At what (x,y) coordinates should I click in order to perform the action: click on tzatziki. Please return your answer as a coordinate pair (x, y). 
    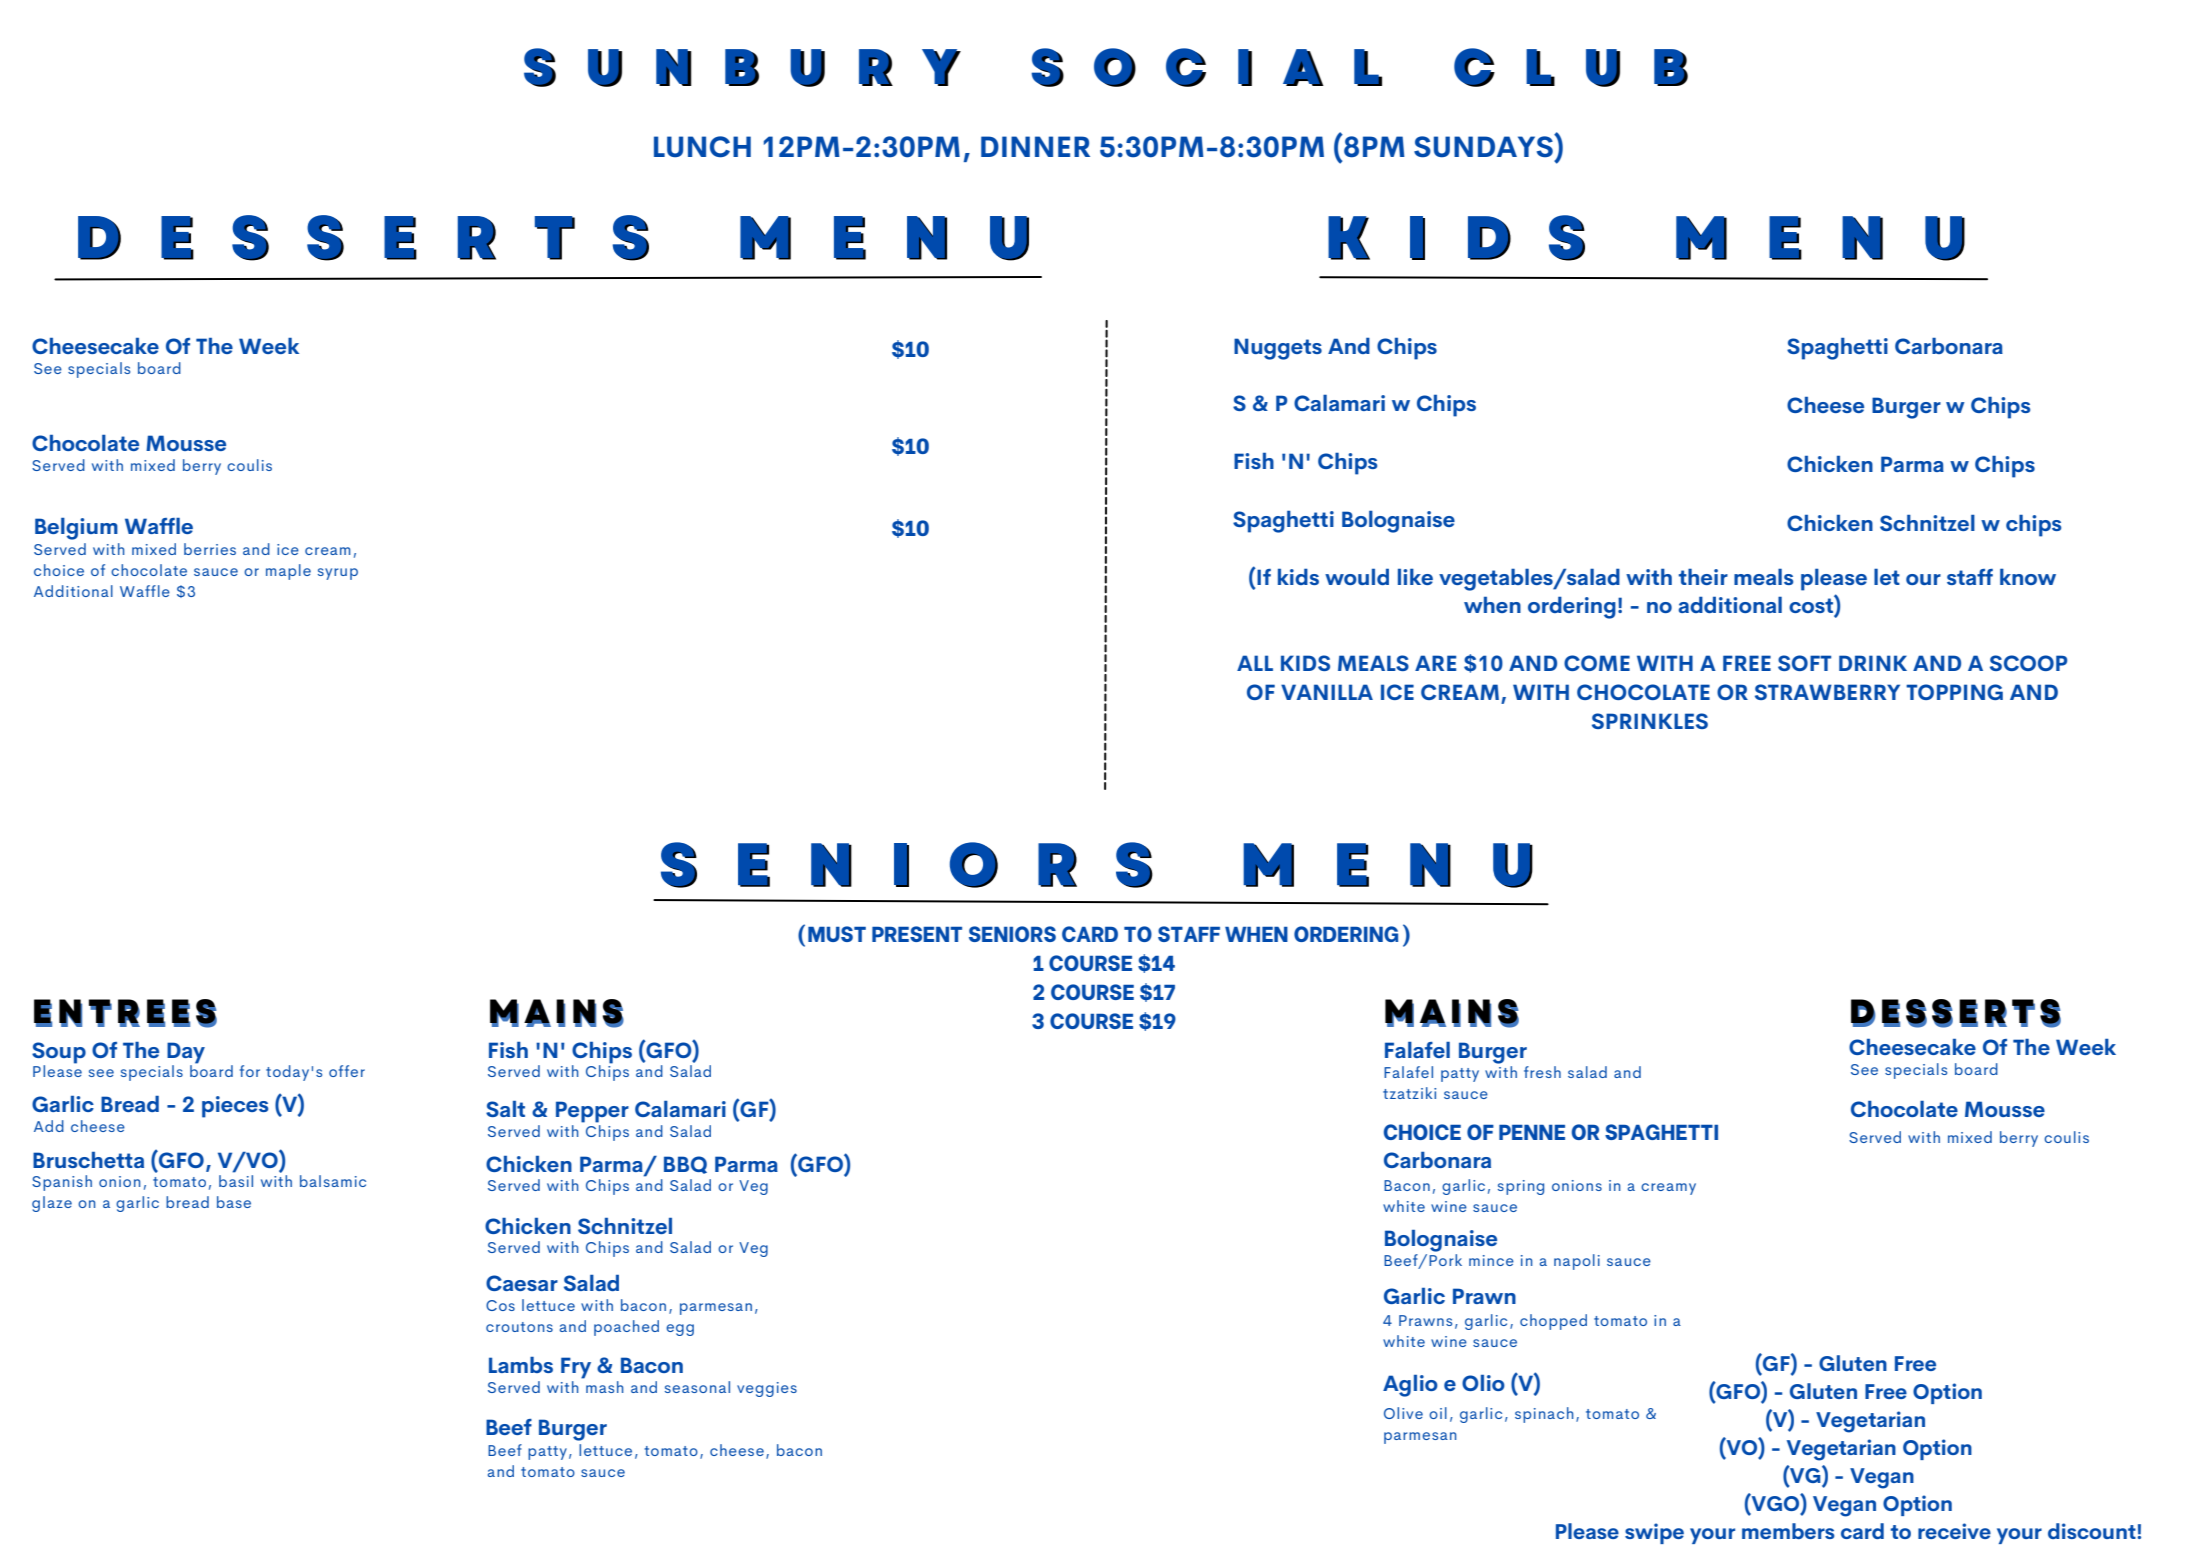
    Looking at the image, I should click on (1409, 1093).
